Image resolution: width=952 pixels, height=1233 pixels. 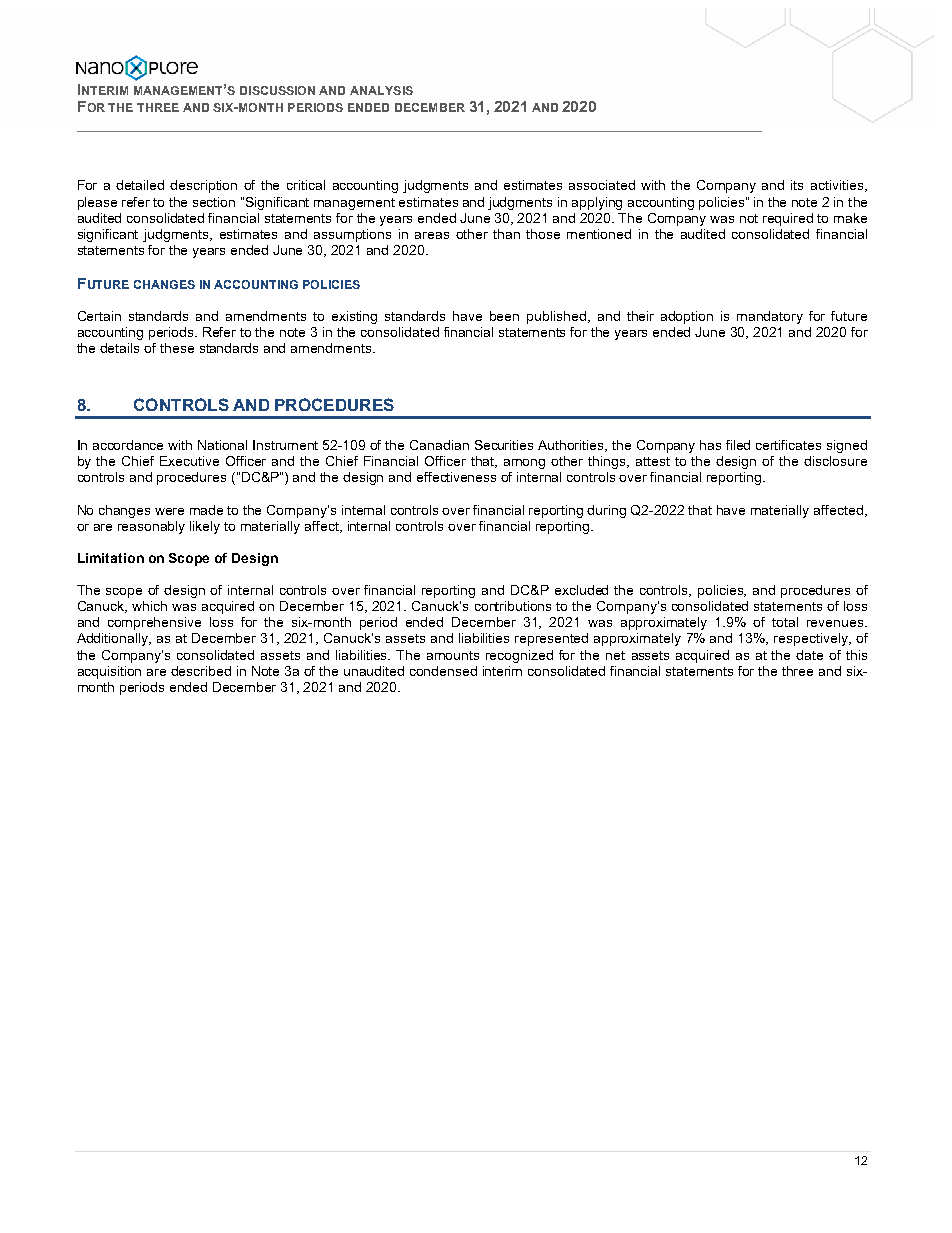 I want to click on mandatory, so click(x=770, y=317).
